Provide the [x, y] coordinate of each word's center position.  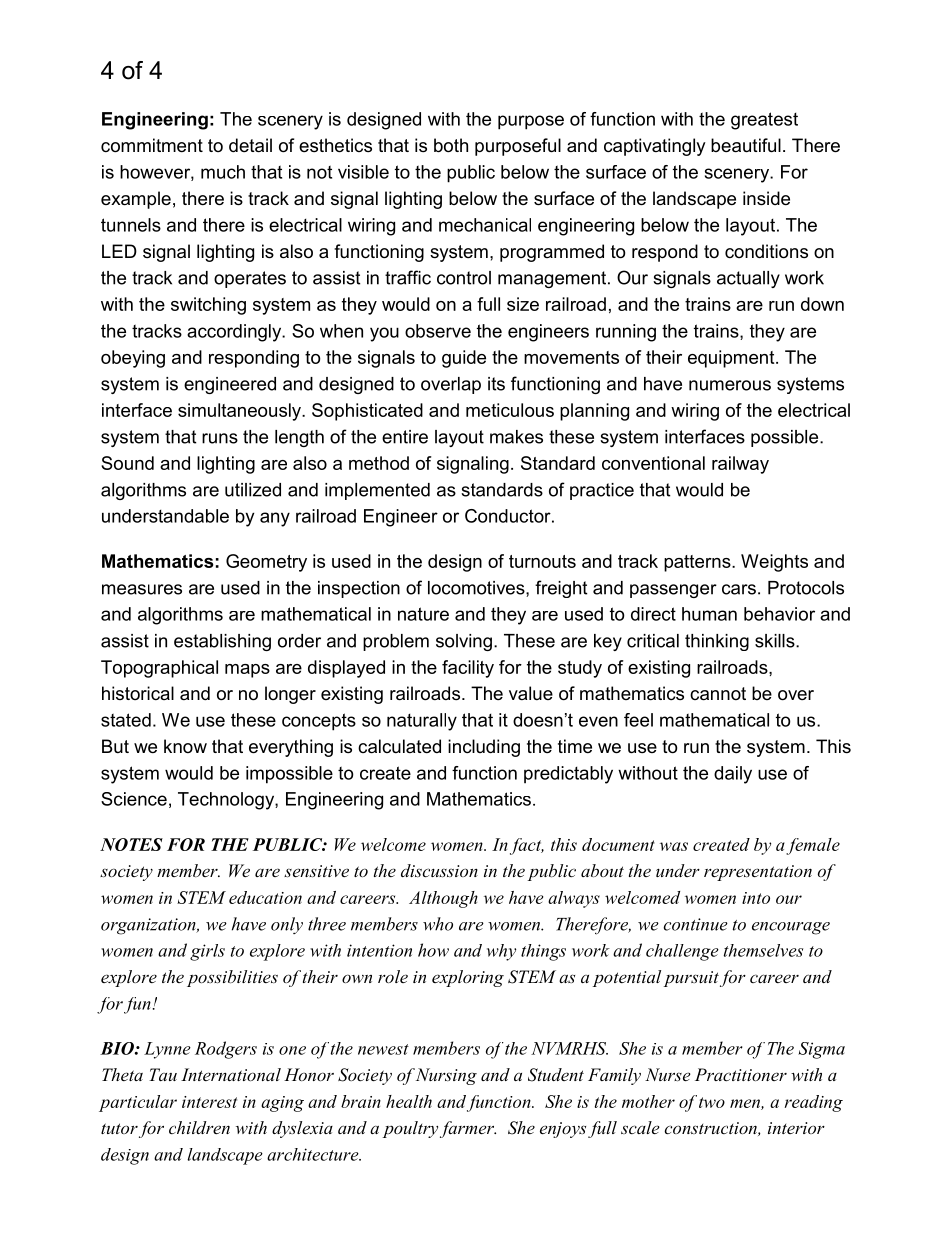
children [199, 1127]
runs [220, 438]
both [451, 145]
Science [134, 799]
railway [740, 465]
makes [516, 437]
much [223, 172]
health [409, 1101]
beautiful [746, 145]
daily [733, 775]
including [484, 748]
